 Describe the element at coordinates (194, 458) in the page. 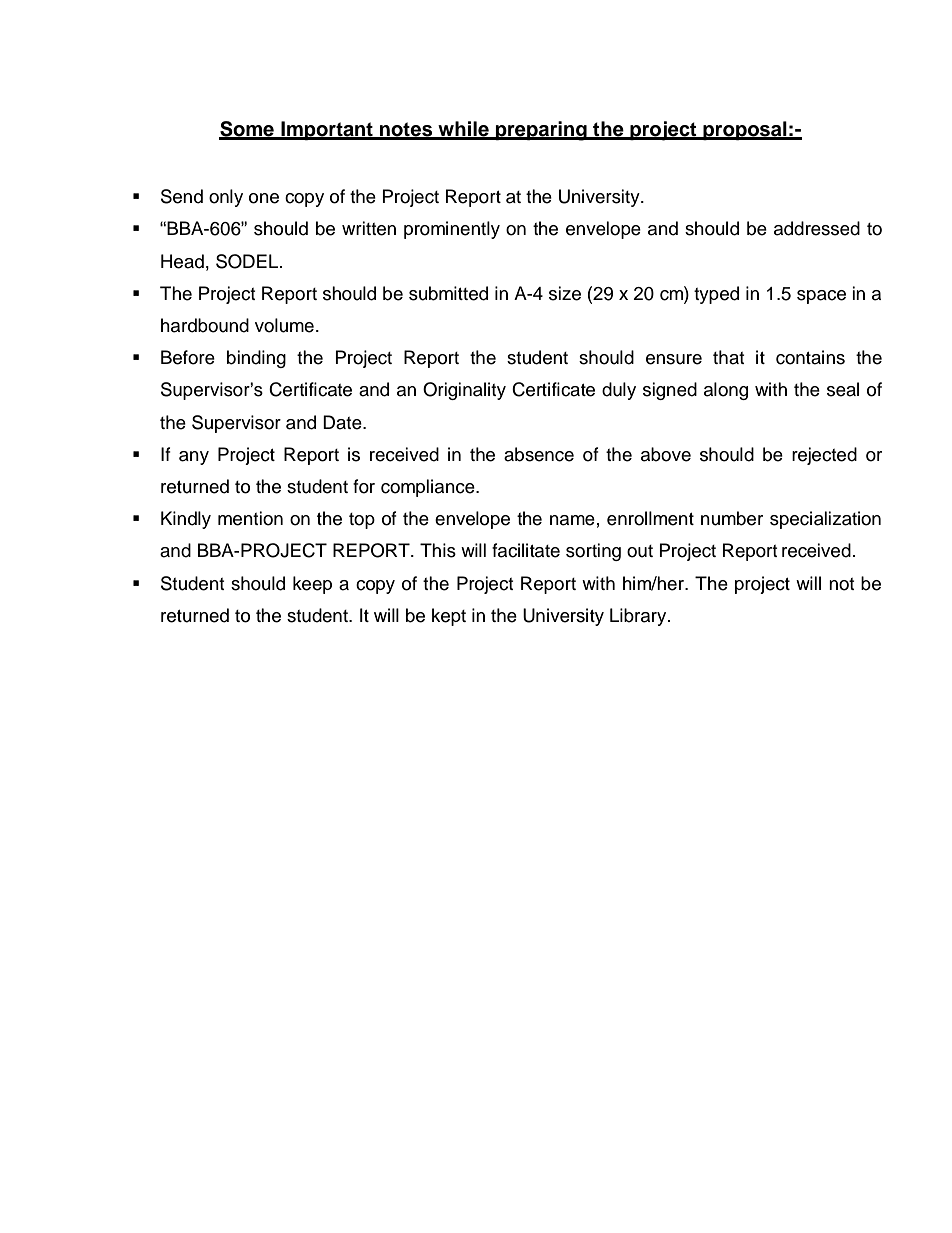

I see `any` at that location.
